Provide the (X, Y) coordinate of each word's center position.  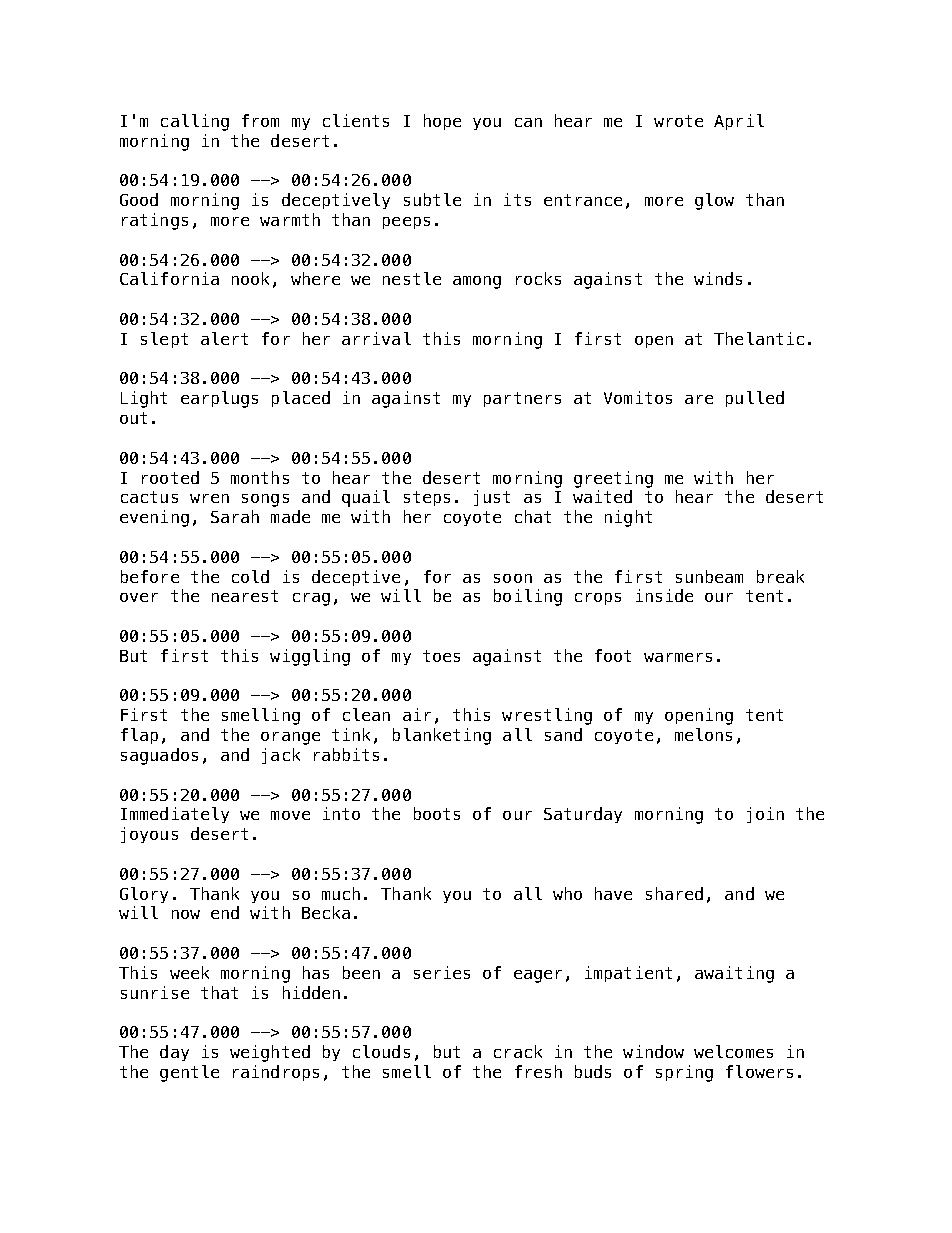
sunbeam (709, 576)
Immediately (175, 815)
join (765, 815)
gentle (189, 1073)
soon (513, 578)
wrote (678, 121)
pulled (755, 399)
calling (195, 122)
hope (442, 122)
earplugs (219, 399)
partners (522, 399)
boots (437, 813)
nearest (245, 596)
